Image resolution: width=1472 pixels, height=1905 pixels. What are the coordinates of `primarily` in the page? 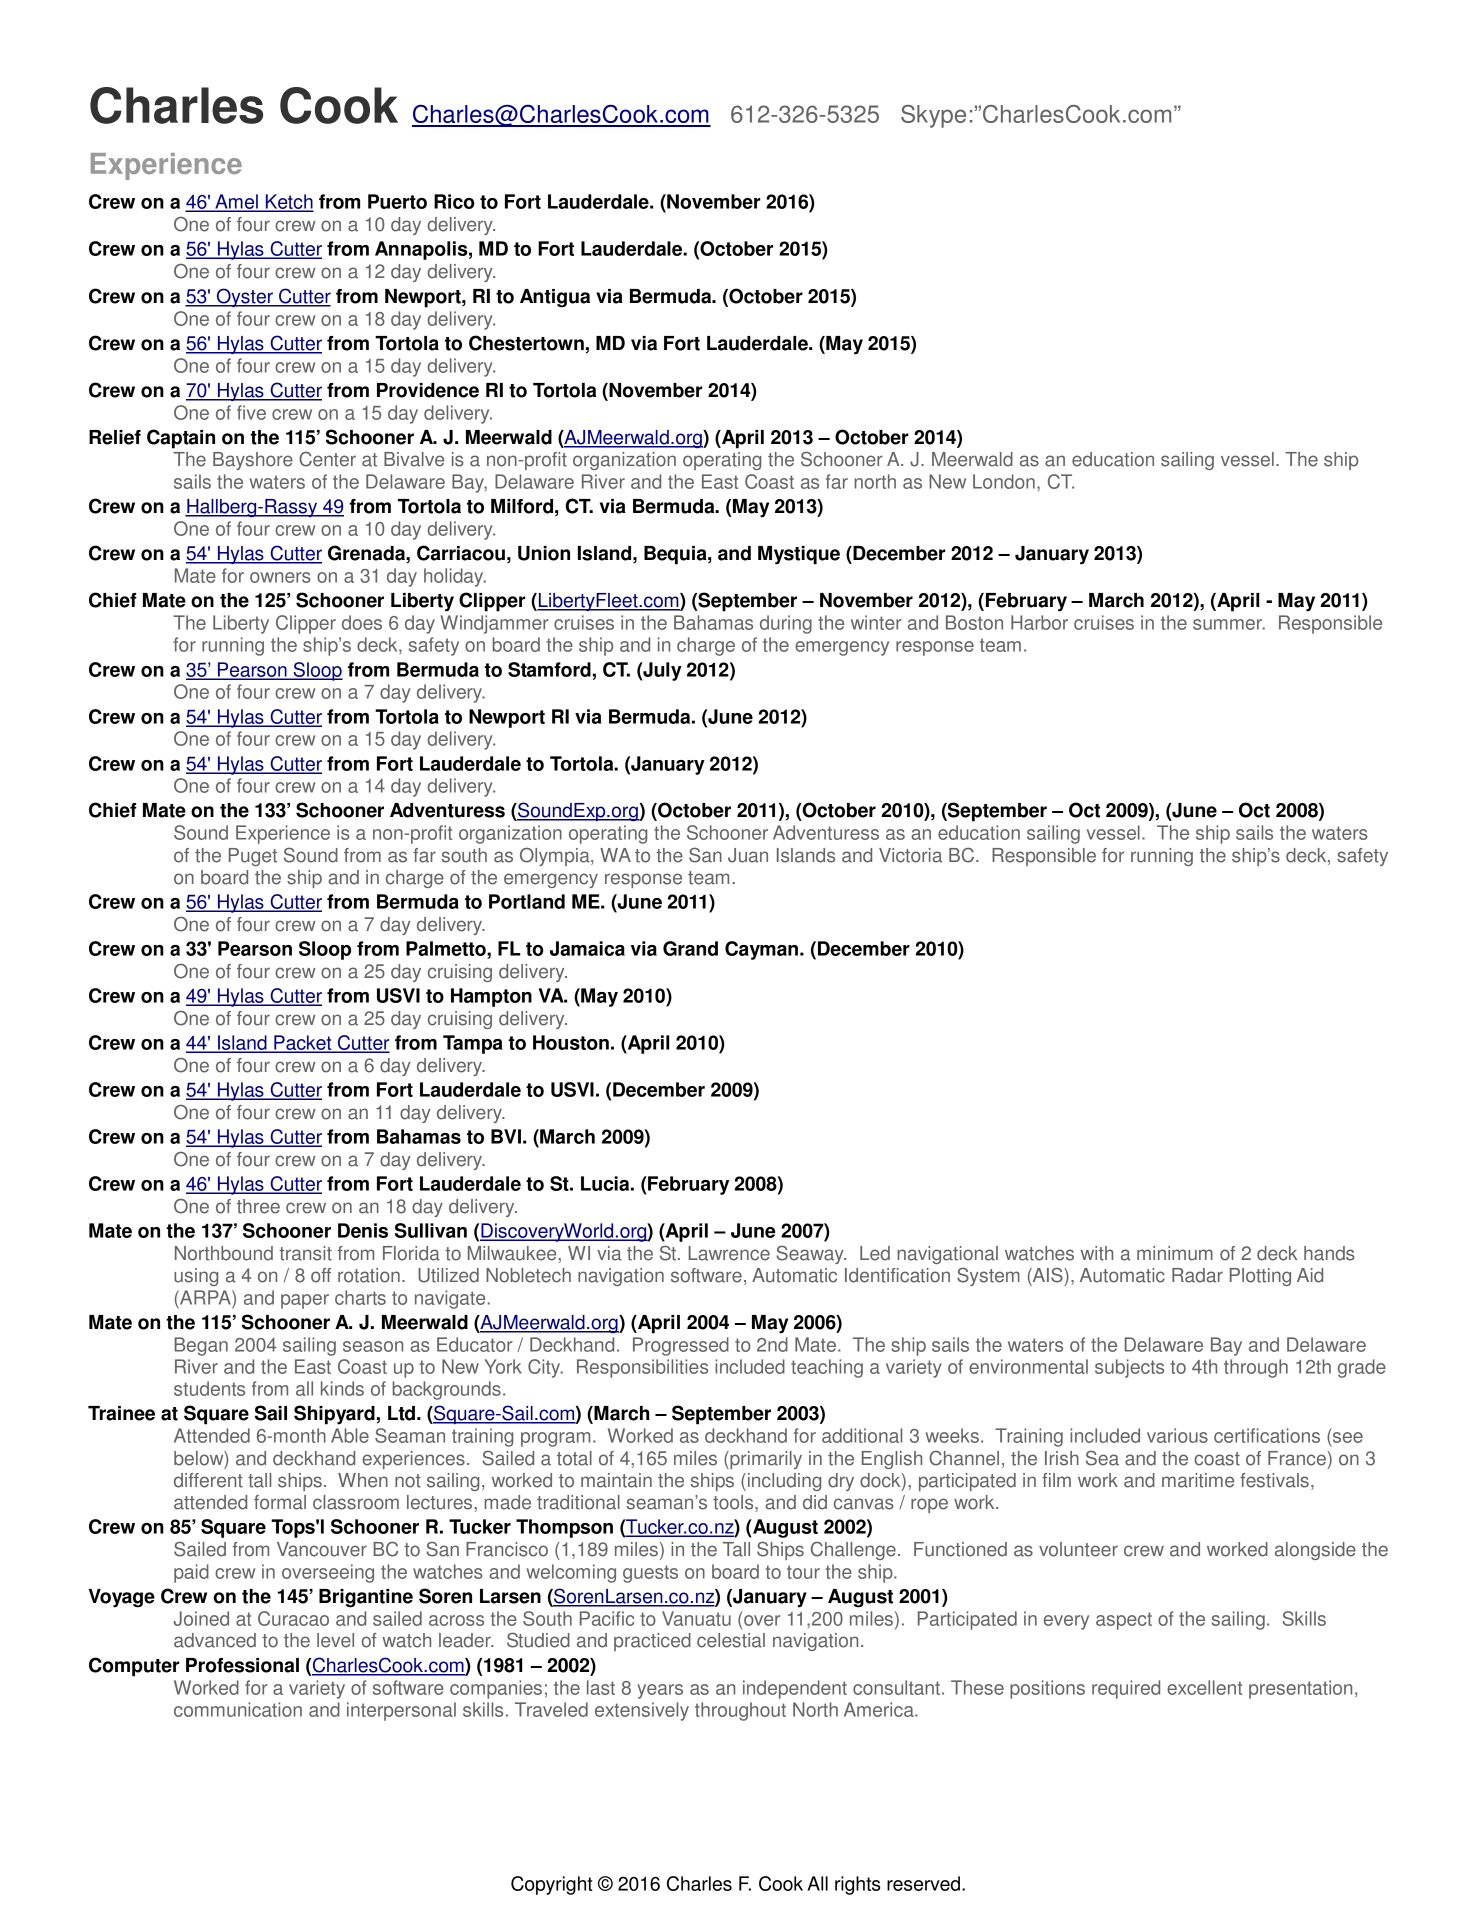 It's located at (765, 1460).
